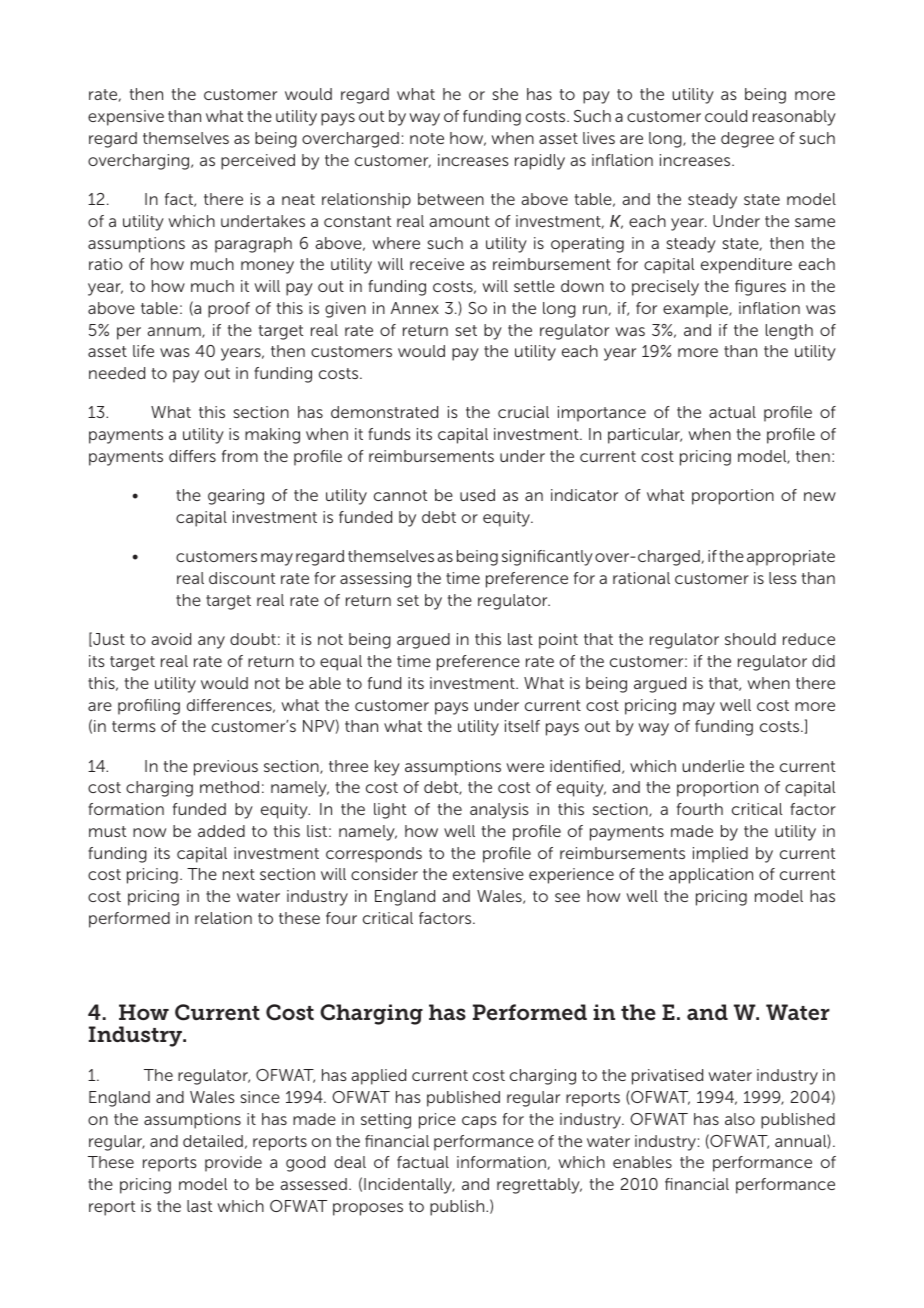 The width and height of the screenshot is (924, 1308). I want to click on note, so click(427, 138).
